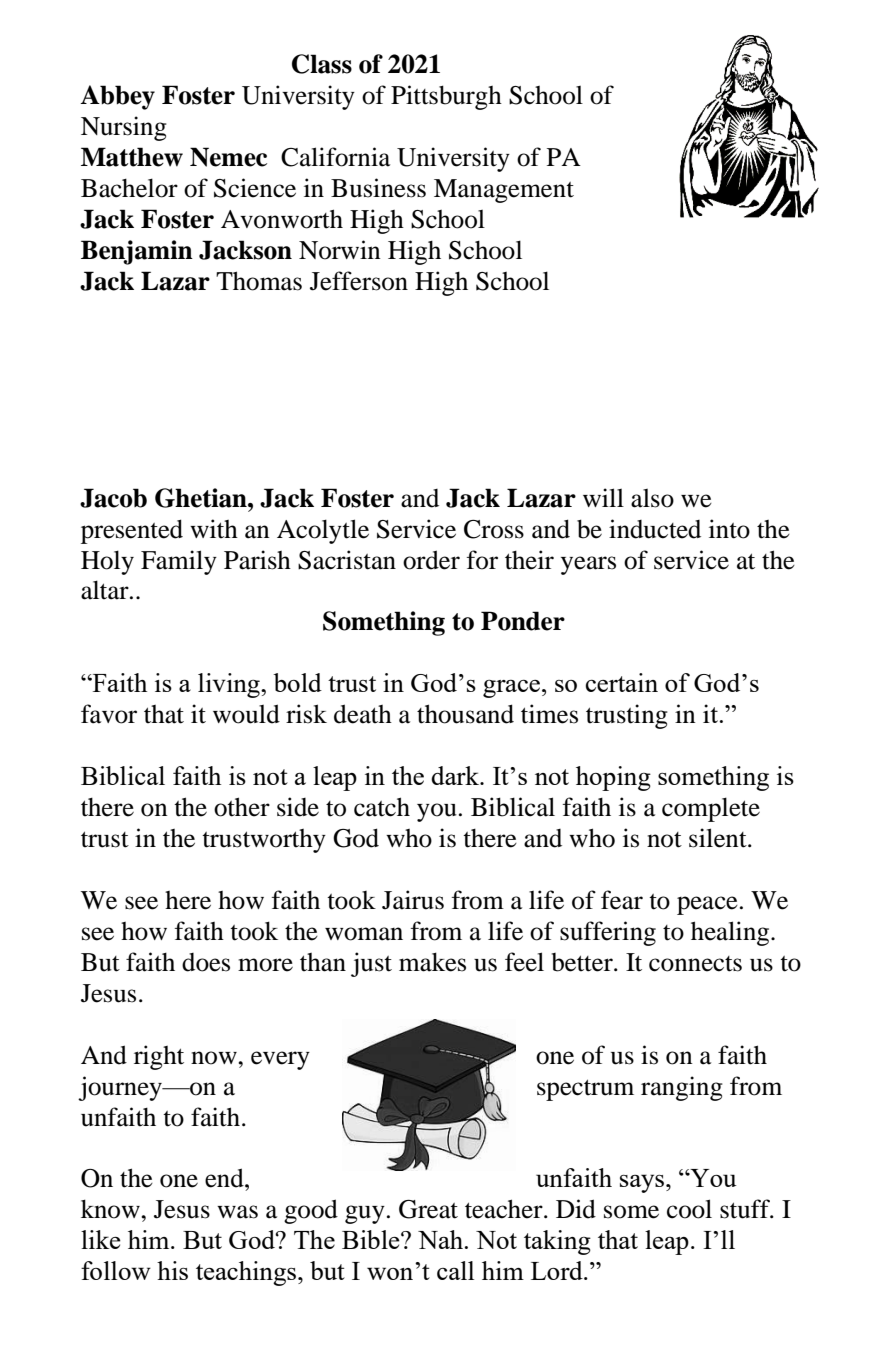  I want to click on silent, so click(719, 838).
